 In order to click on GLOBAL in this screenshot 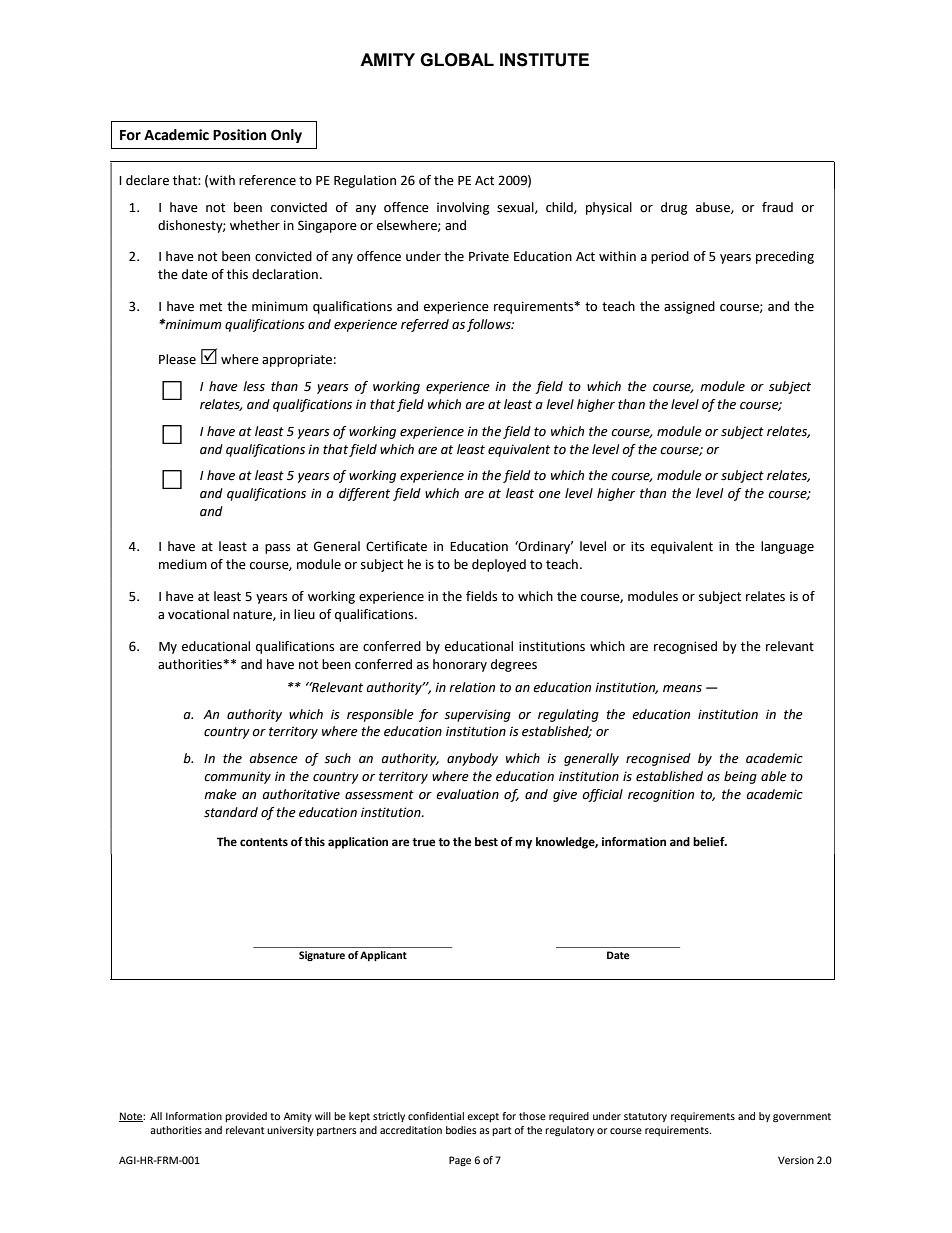, I will do `click(457, 60)`.
